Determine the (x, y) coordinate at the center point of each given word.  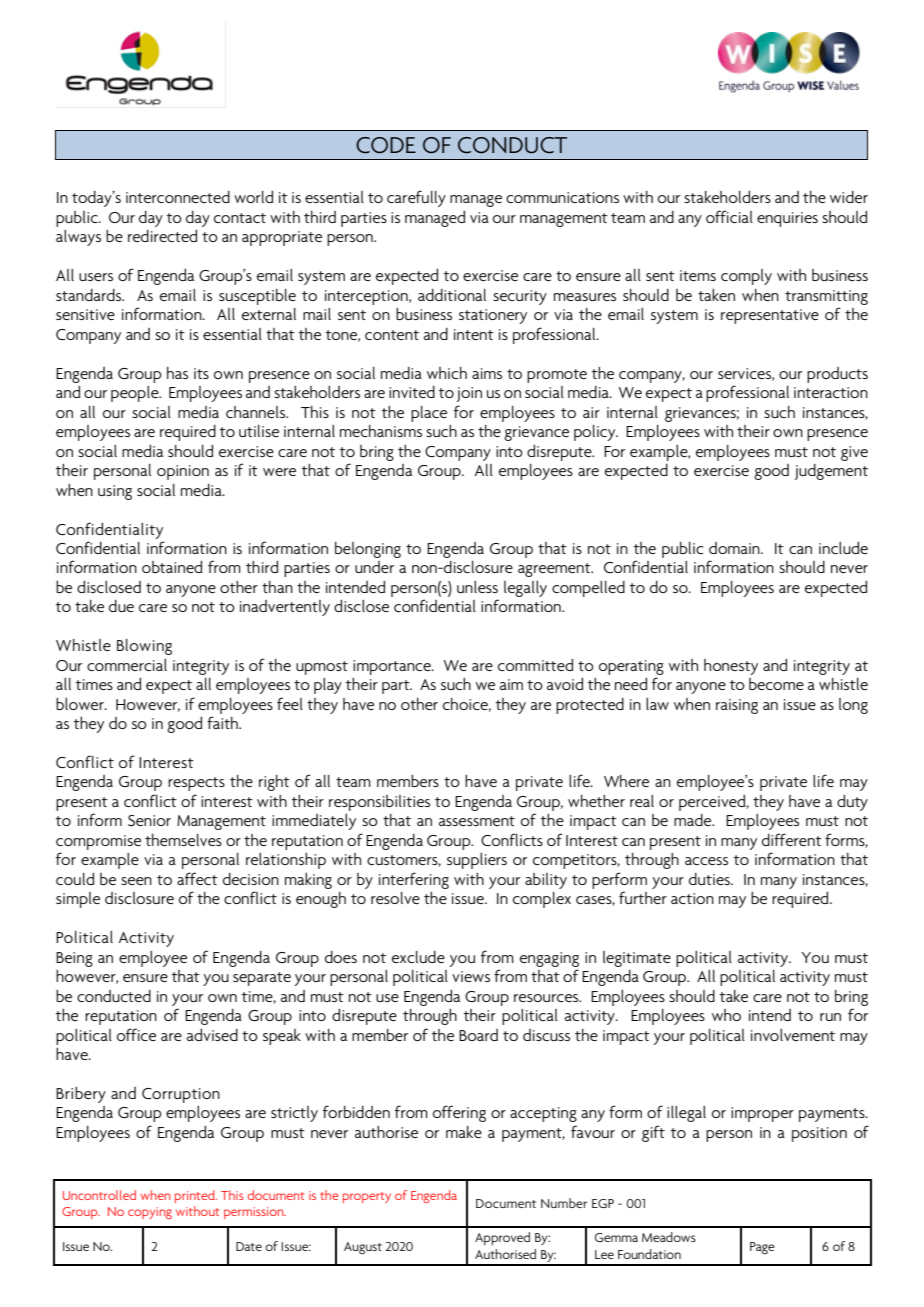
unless (477, 587)
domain (735, 548)
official (729, 216)
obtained (172, 567)
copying (150, 1213)
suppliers (477, 861)
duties (710, 879)
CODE (386, 145)
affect (197, 878)
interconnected (178, 197)
